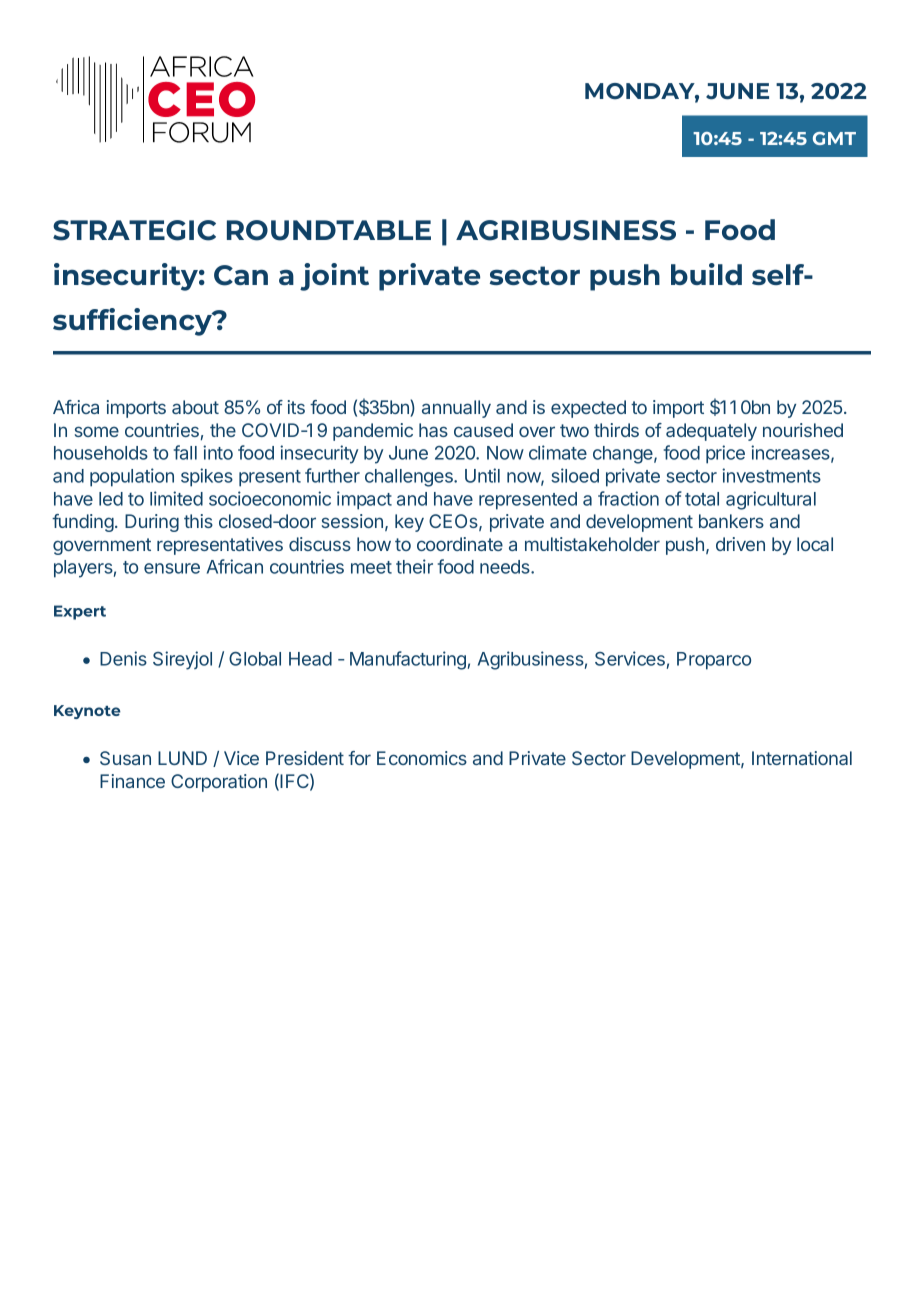 The image size is (924, 1308). Describe the element at coordinates (802, 758) in the screenshot. I see `International` at that location.
